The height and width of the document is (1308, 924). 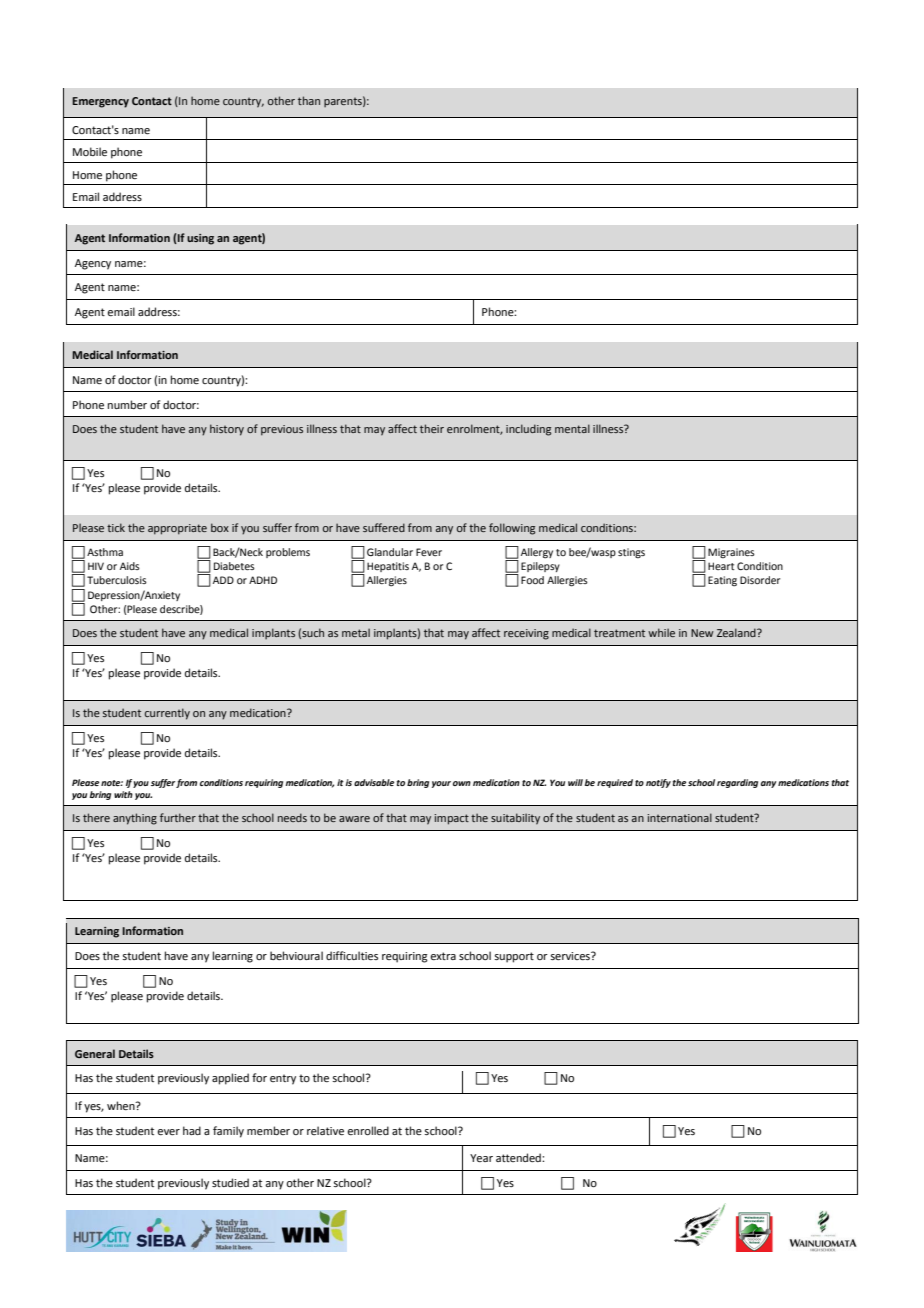 What do you see at coordinates (572, 428) in the document?
I see `mental` at bounding box center [572, 428].
